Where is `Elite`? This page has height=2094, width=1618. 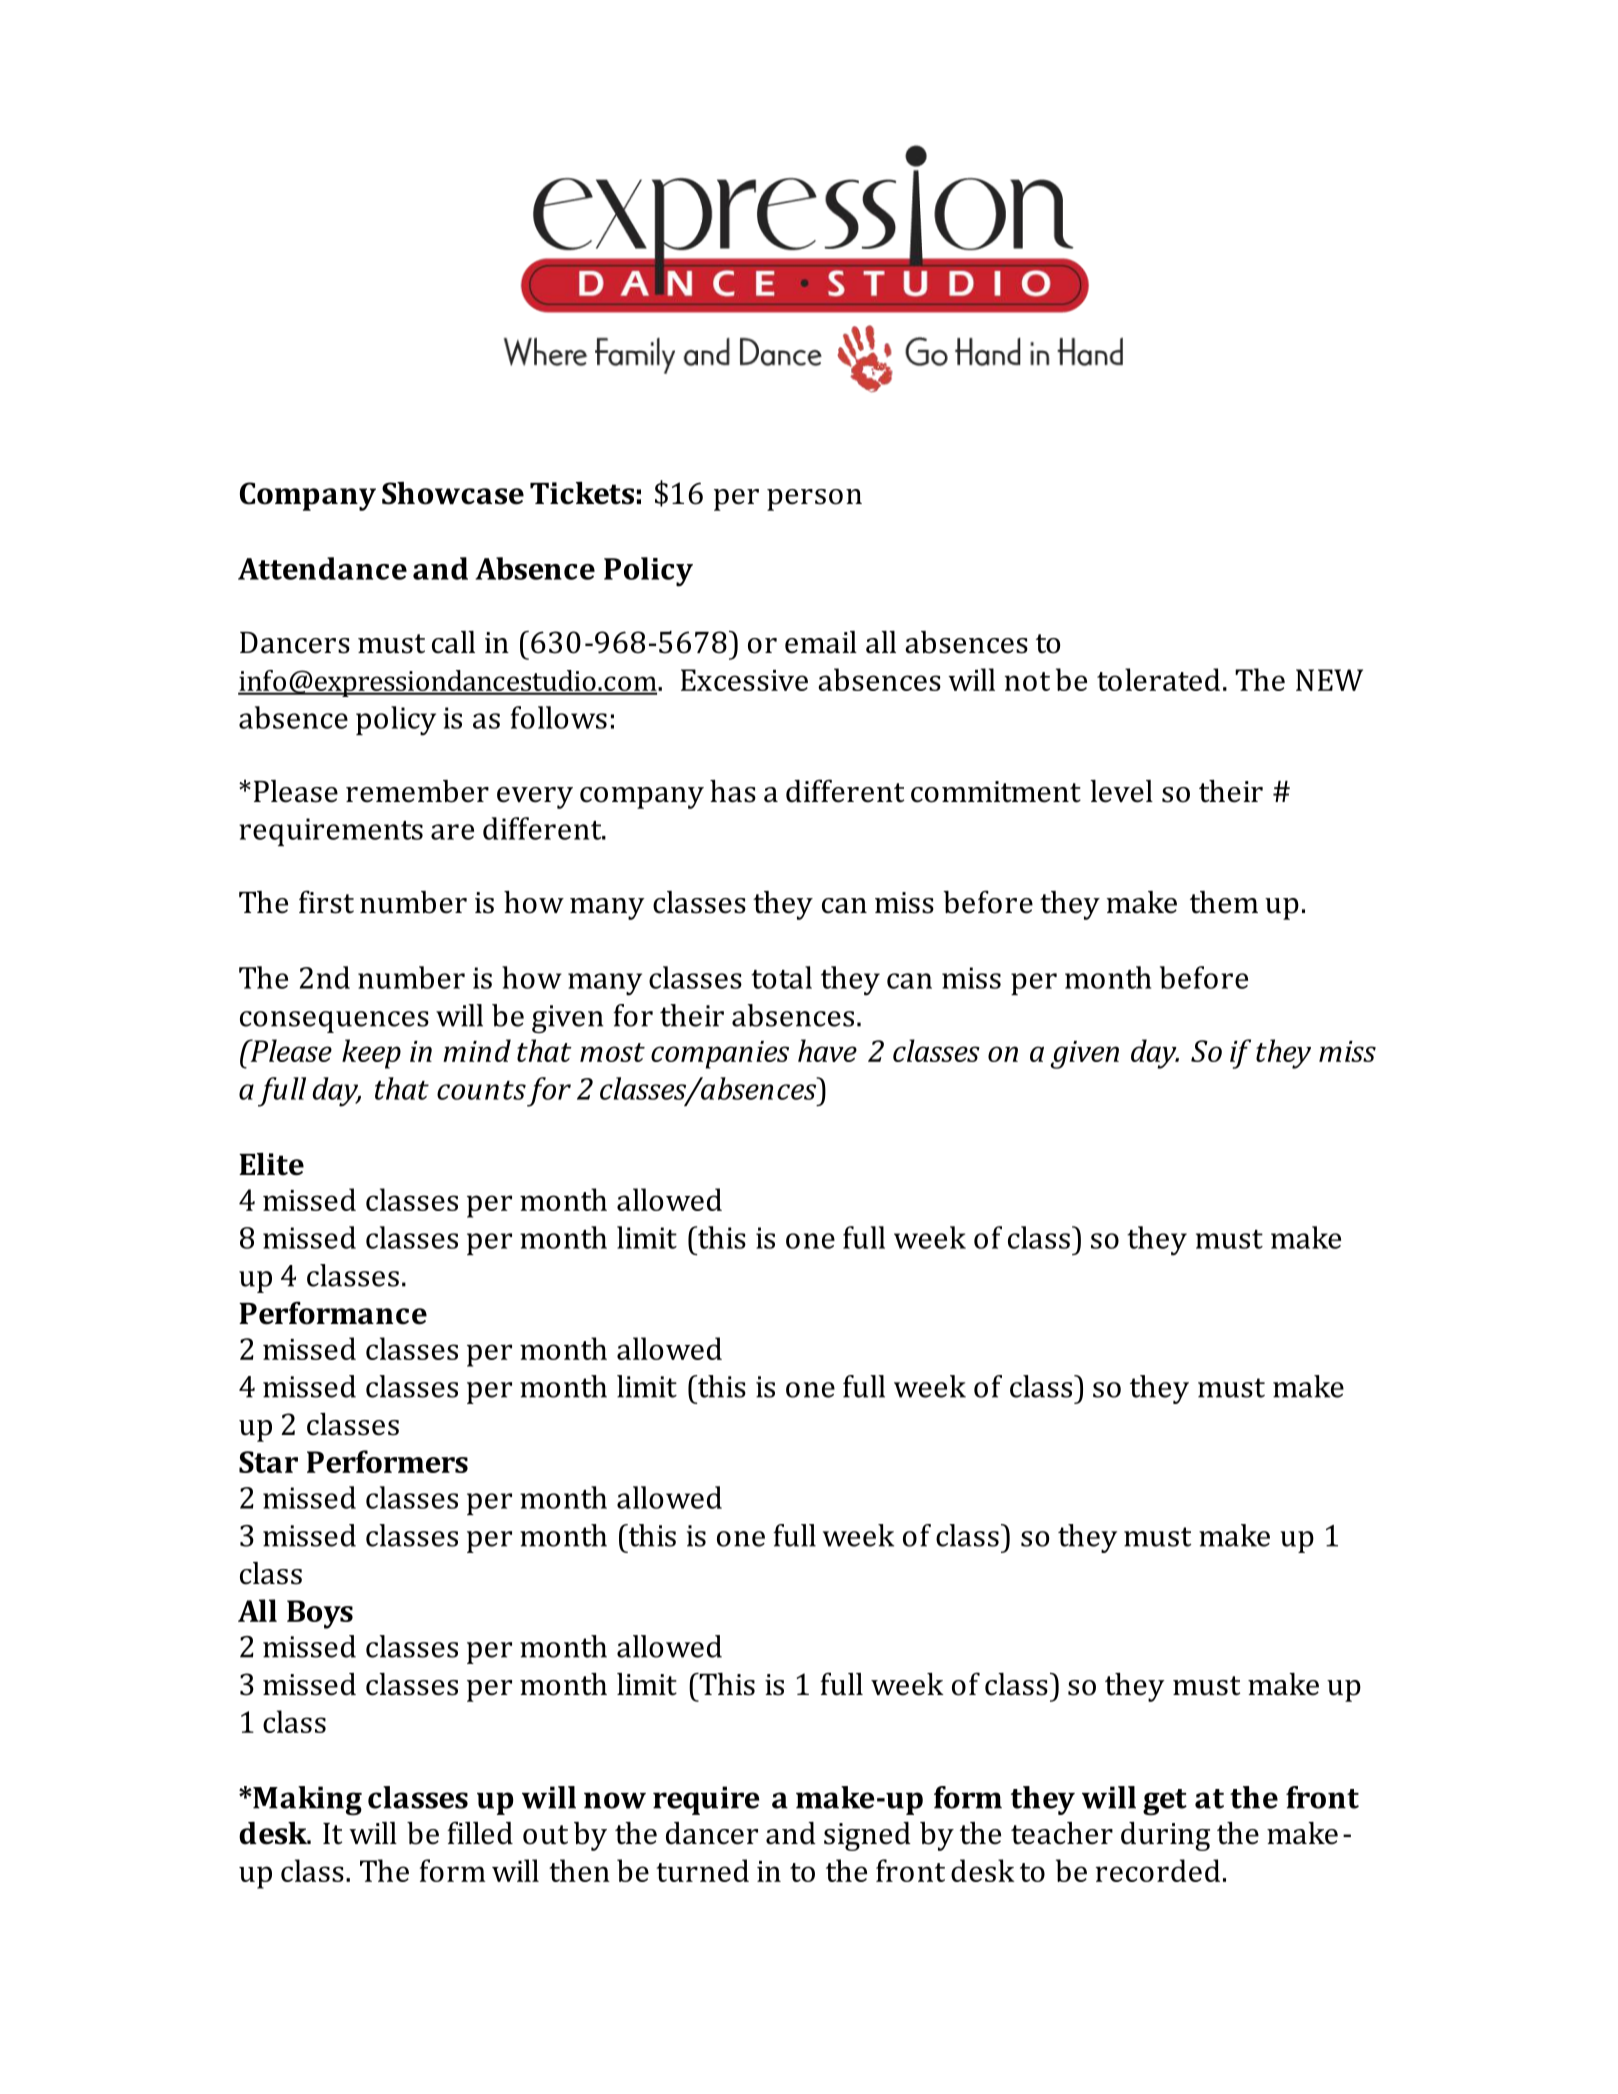
Elite is located at coordinates (271, 1164).
